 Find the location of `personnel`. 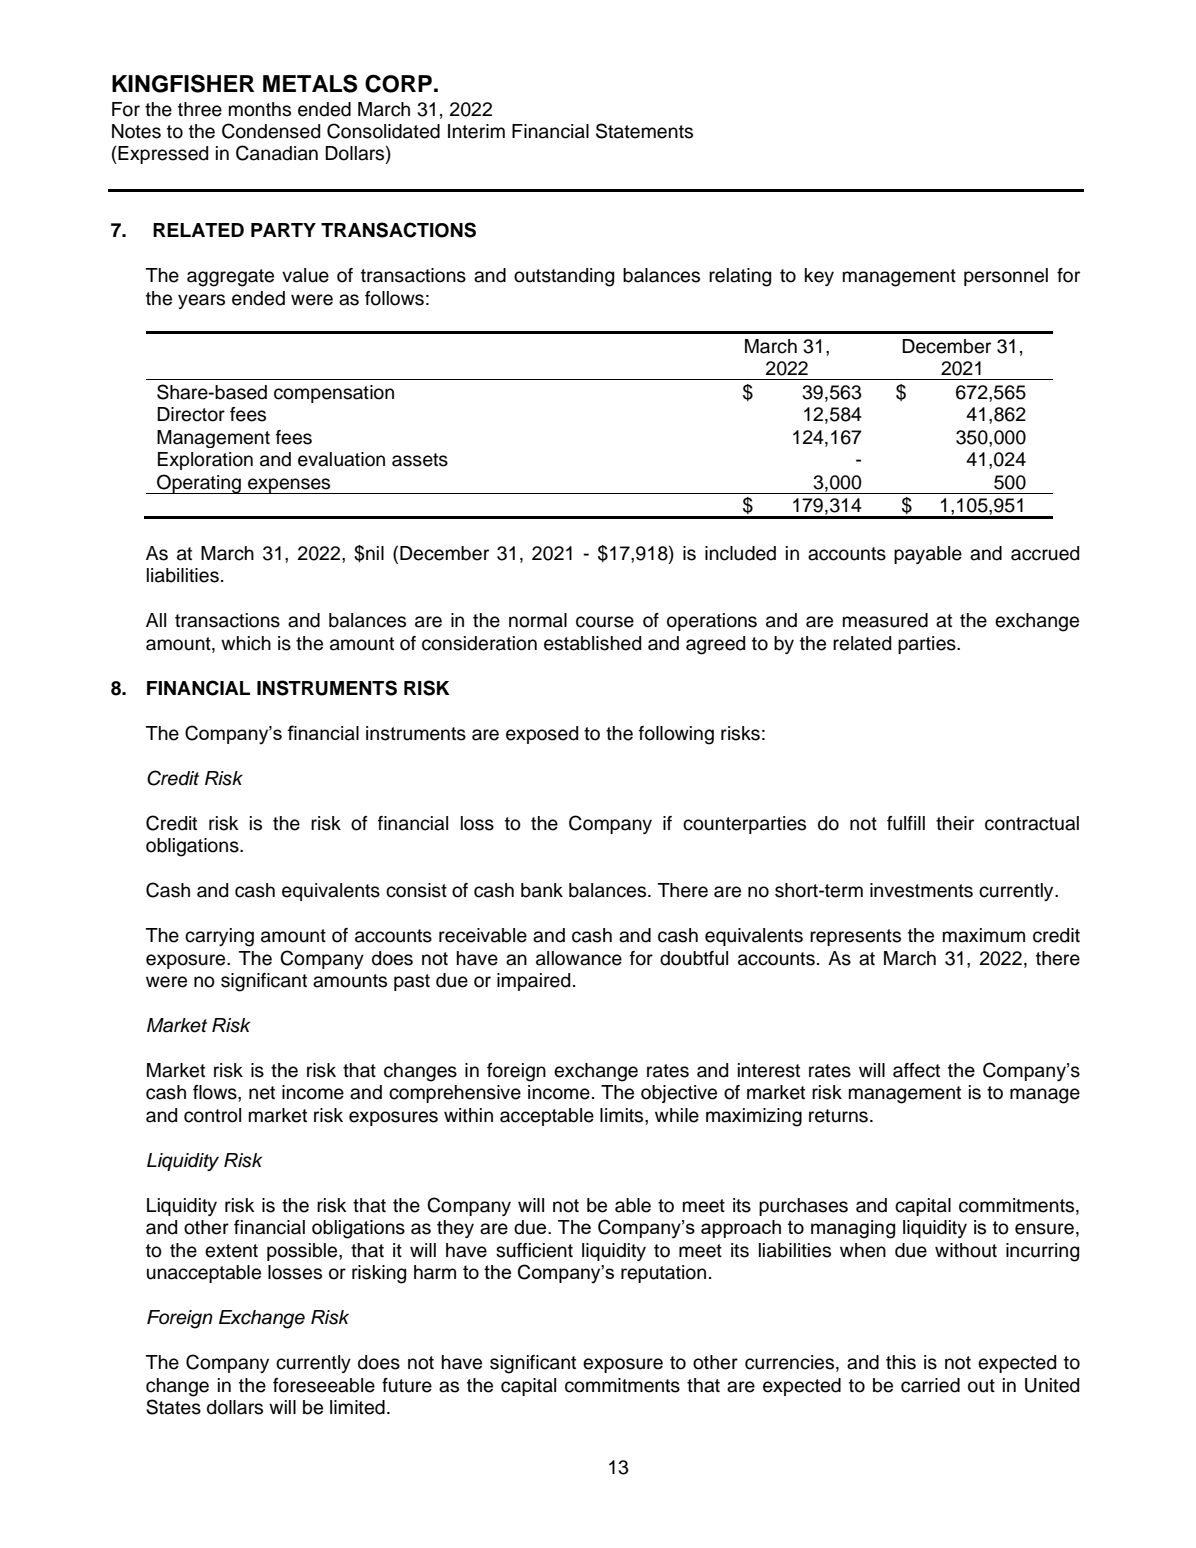

personnel is located at coordinates (1006, 277).
